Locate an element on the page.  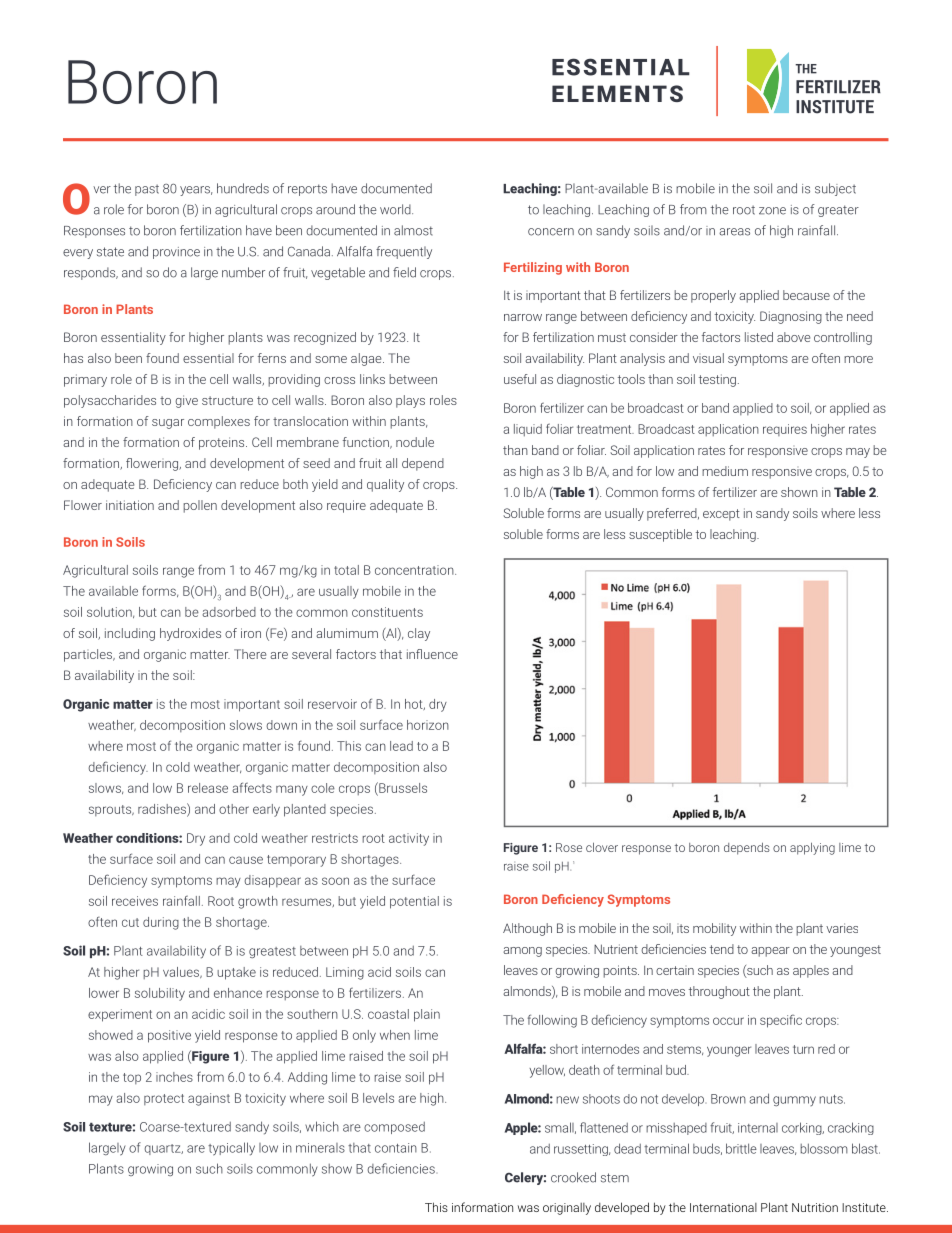
past is located at coordinates (147, 190).
